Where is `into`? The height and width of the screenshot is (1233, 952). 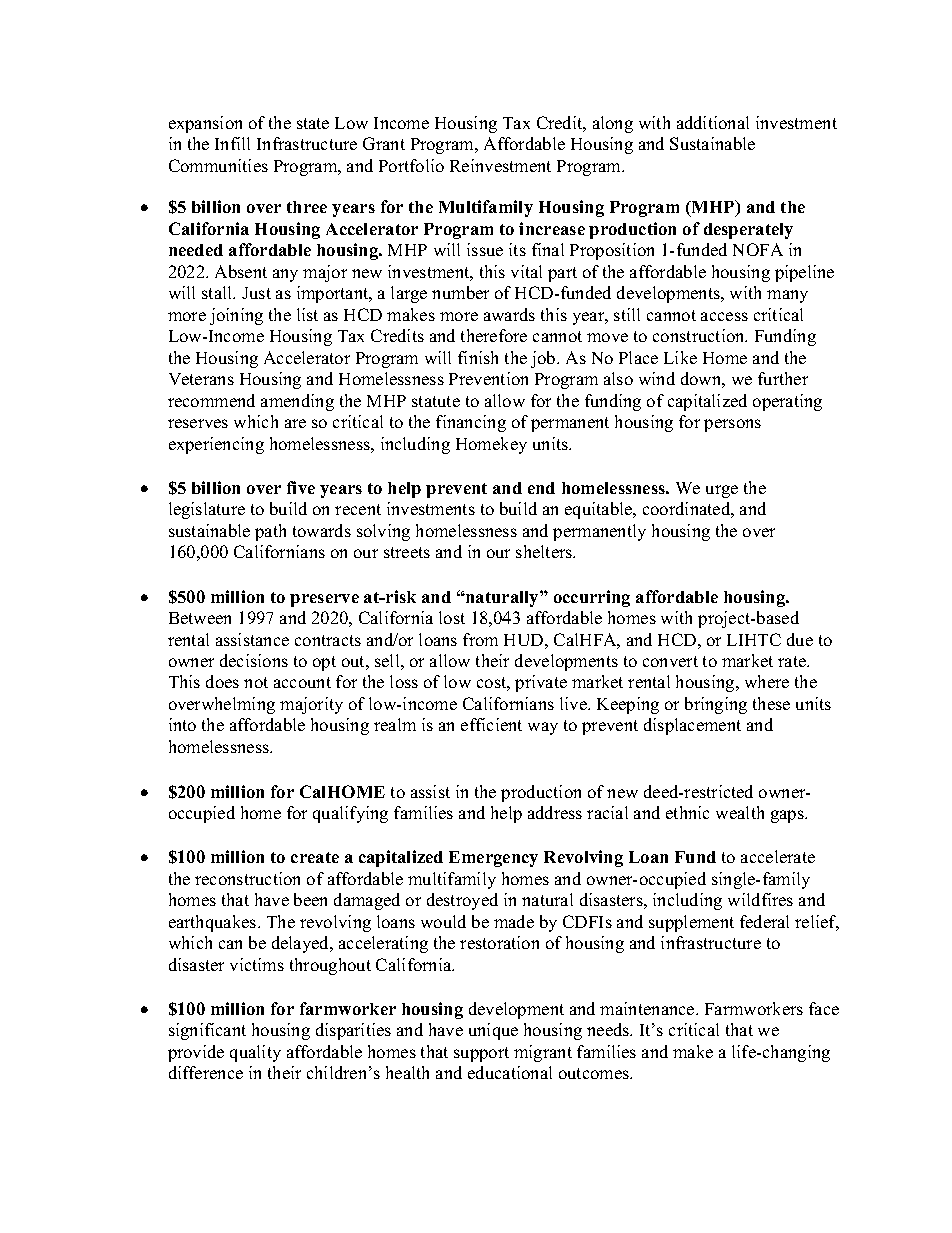
into is located at coordinates (182, 724).
